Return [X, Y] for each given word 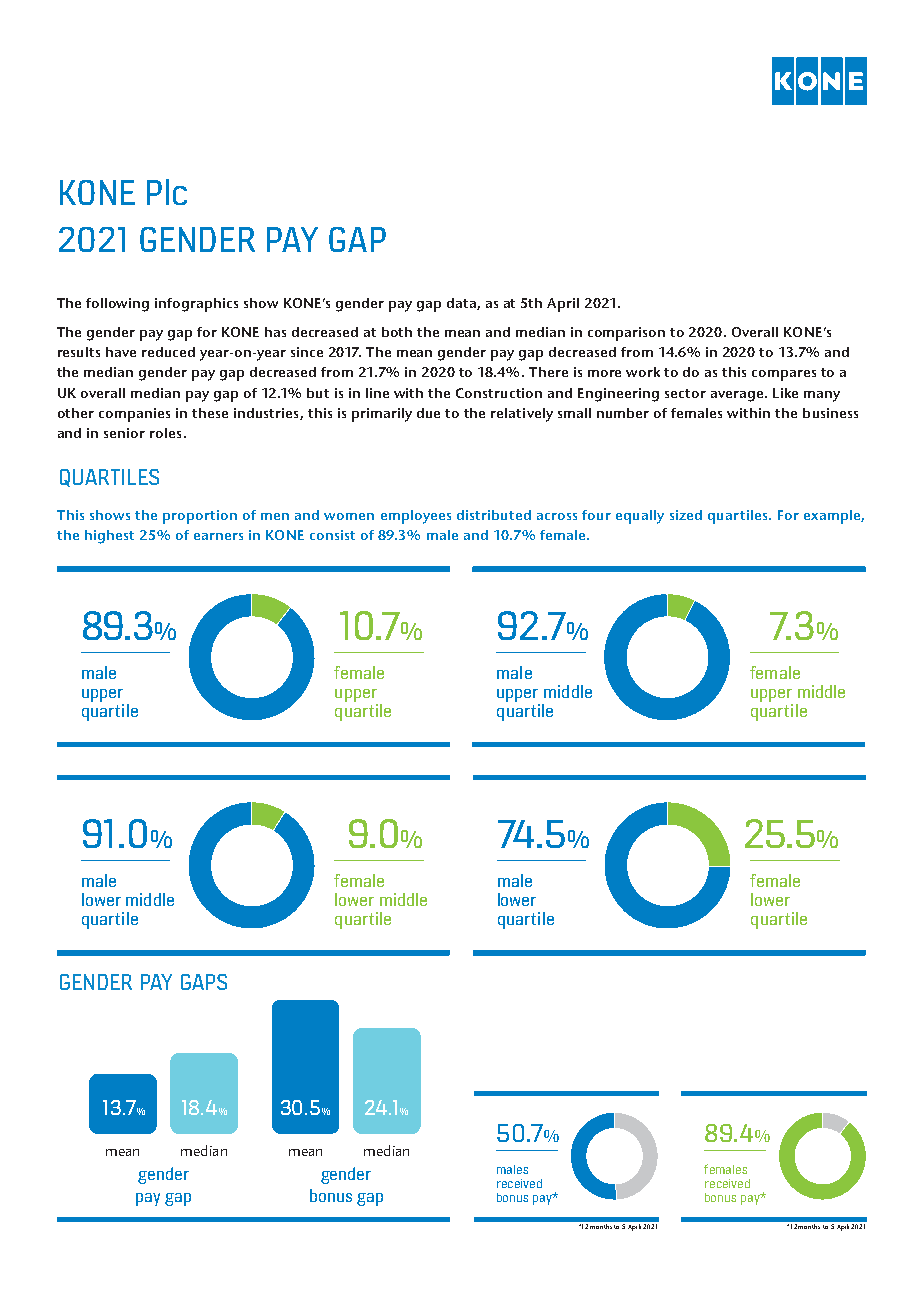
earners [218, 536]
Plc [167, 192]
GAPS [204, 982]
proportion [200, 517]
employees [416, 517]
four [596, 515]
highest [109, 537]
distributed [494, 515]
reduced [168, 352]
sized [686, 515]
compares [784, 375]
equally [640, 517]
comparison [626, 334]
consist [332, 535]
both [397, 332]
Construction [499, 393]
